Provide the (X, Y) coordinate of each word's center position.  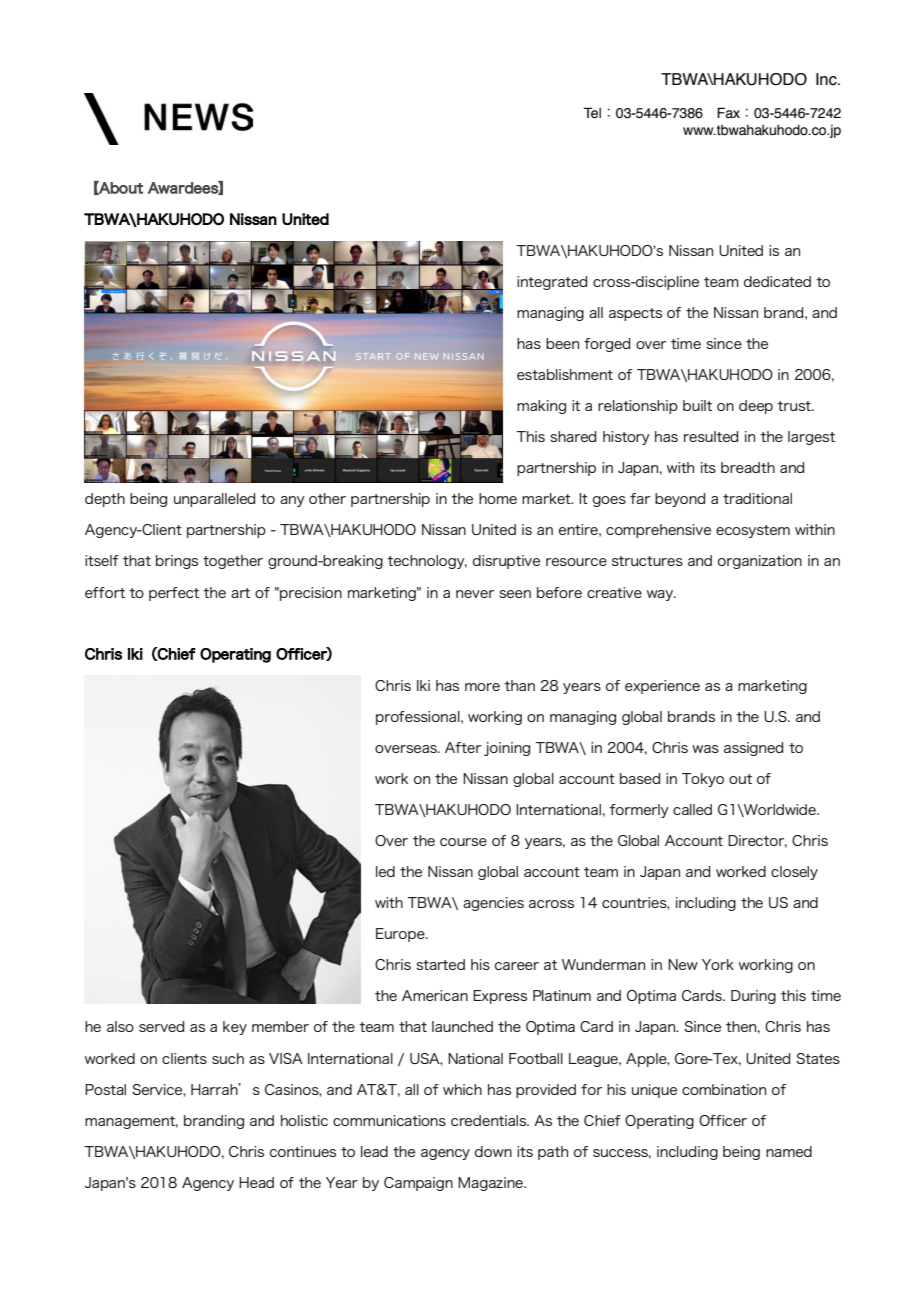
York (718, 964)
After (463, 747)
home (498, 498)
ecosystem (753, 531)
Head (256, 1182)
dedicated (777, 281)
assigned (753, 749)
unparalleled (214, 500)
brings (177, 562)
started (440, 964)
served (161, 1026)
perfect (174, 594)
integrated (552, 283)
